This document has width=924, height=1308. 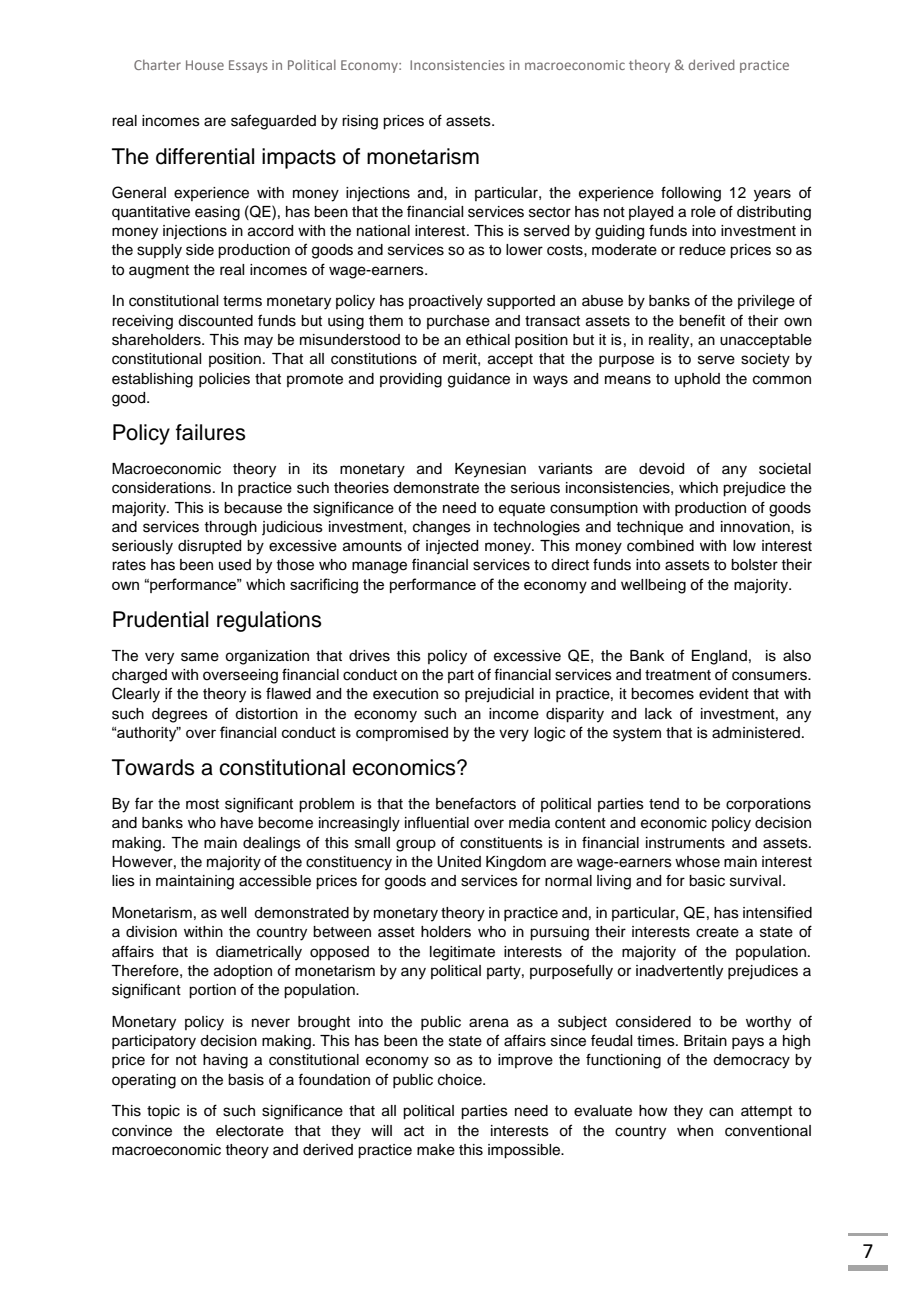 What do you see at coordinates (160, 619) in the document?
I see `Prudential` at bounding box center [160, 619].
